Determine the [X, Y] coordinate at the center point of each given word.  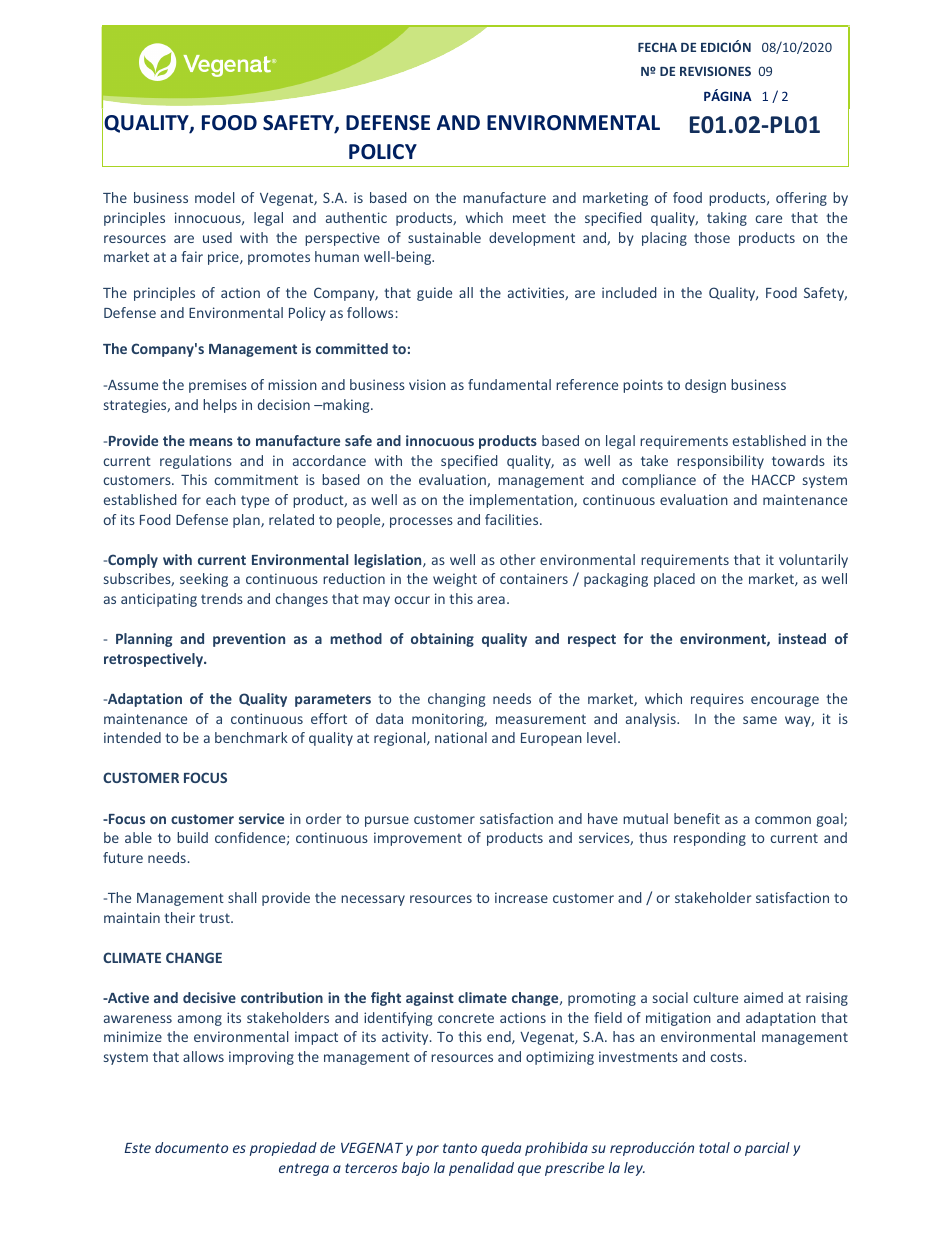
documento [191, 1147]
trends [222, 598]
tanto [460, 1148]
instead [802, 638]
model [214, 197]
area [491, 600]
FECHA [657, 47]
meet [529, 218]
